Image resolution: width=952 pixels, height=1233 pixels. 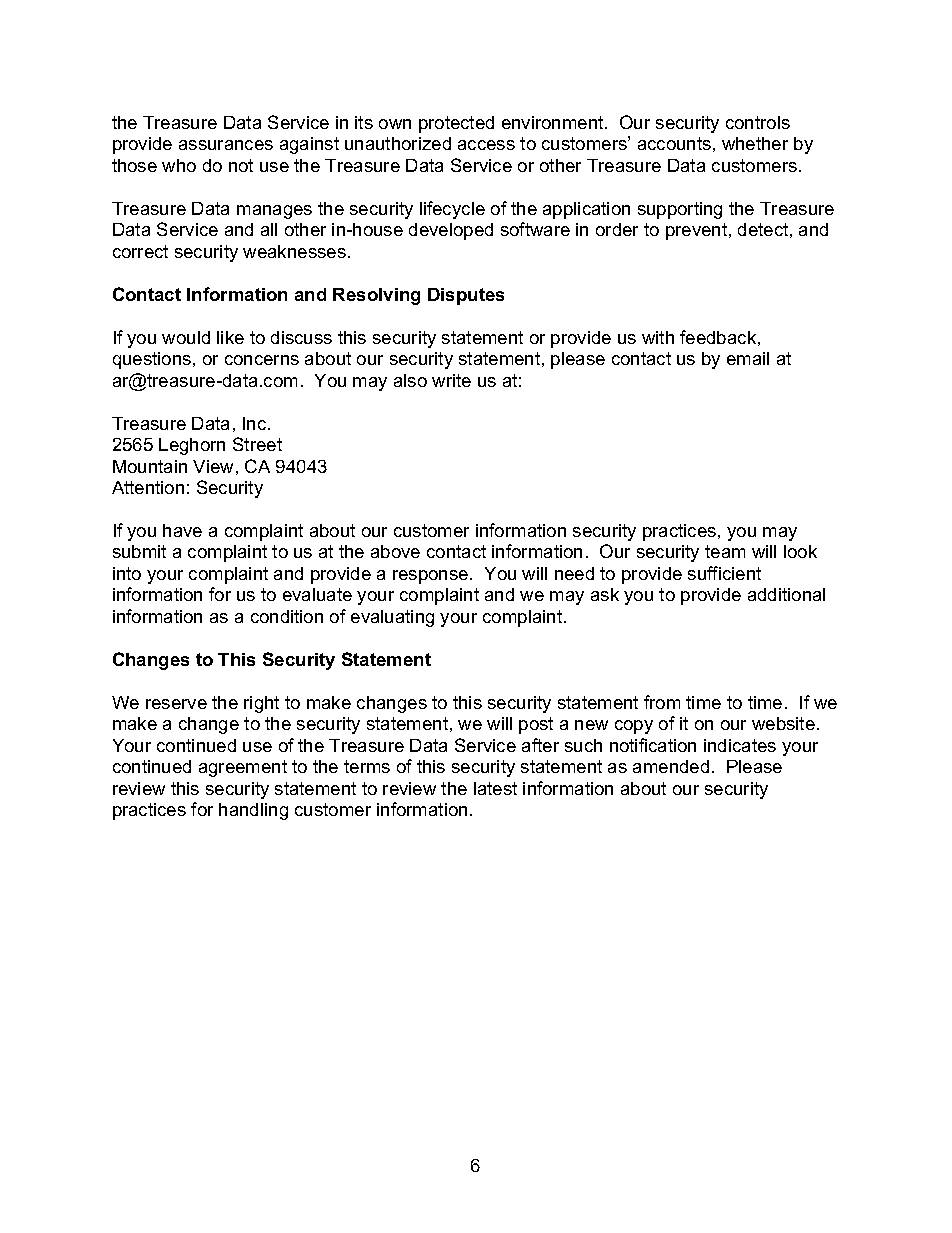 What do you see at coordinates (192, 446) in the page?
I see `Leghorn` at bounding box center [192, 446].
